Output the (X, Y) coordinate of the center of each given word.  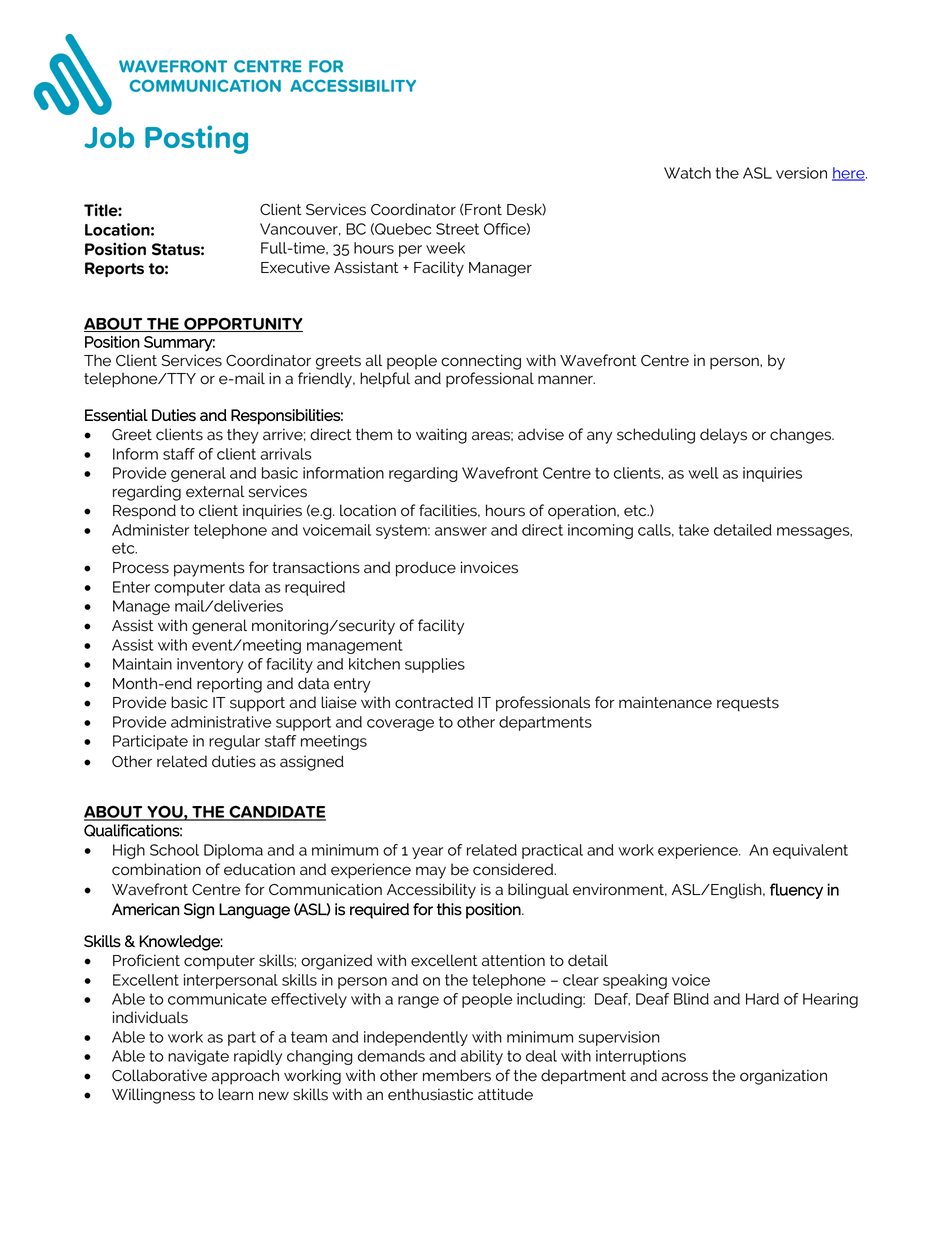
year (427, 853)
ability (481, 1057)
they (243, 436)
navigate (198, 1057)
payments (209, 569)
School (174, 850)
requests (748, 704)
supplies (435, 665)
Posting (196, 139)
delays (723, 436)
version (801, 173)
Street (457, 229)
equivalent (810, 851)
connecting (481, 362)
